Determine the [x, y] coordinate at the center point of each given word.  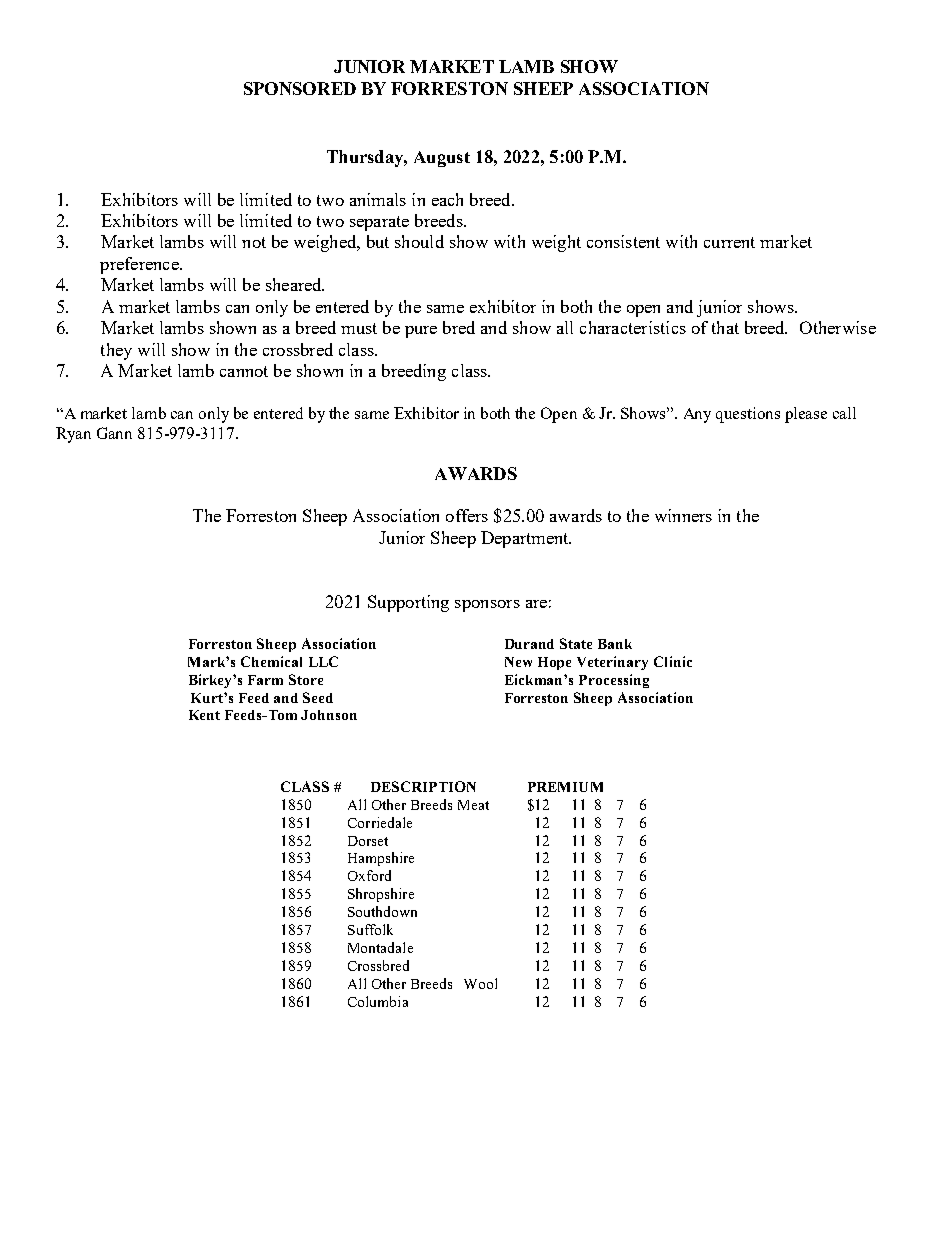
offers [467, 515]
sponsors [487, 606]
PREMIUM [565, 787]
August [442, 159]
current [729, 242]
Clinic [673, 661]
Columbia [378, 1001]
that [725, 327]
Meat [473, 805]
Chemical [271, 661]
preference [140, 265]
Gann [114, 433]
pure [421, 332]
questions [748, 415]
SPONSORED [300, 88]
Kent [204, 715]
